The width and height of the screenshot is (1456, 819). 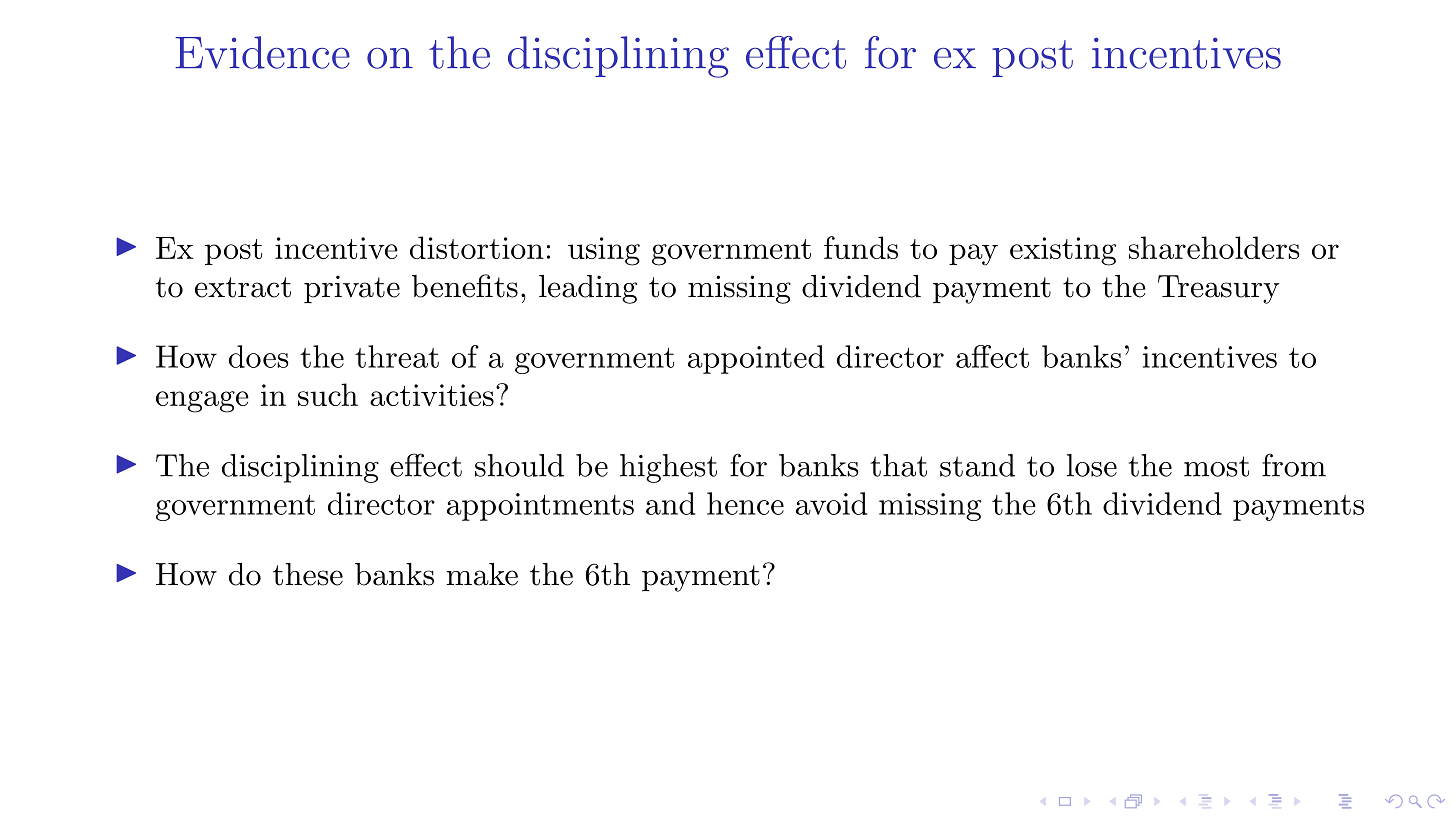 I want to click on distortion, so click(x=477, y=247).
